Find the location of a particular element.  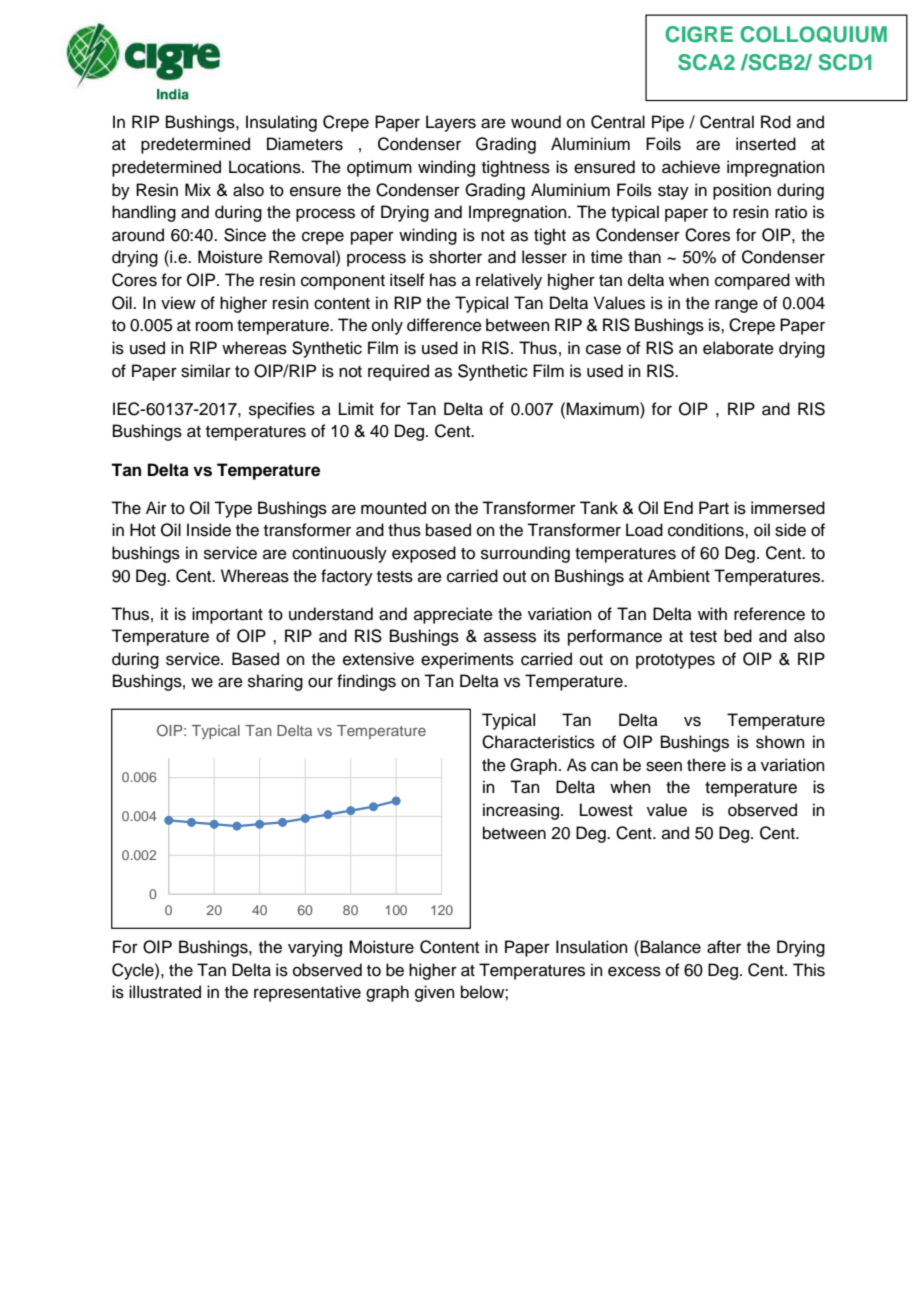

COLLOQUIUM is located at coordinates (813, 34).
